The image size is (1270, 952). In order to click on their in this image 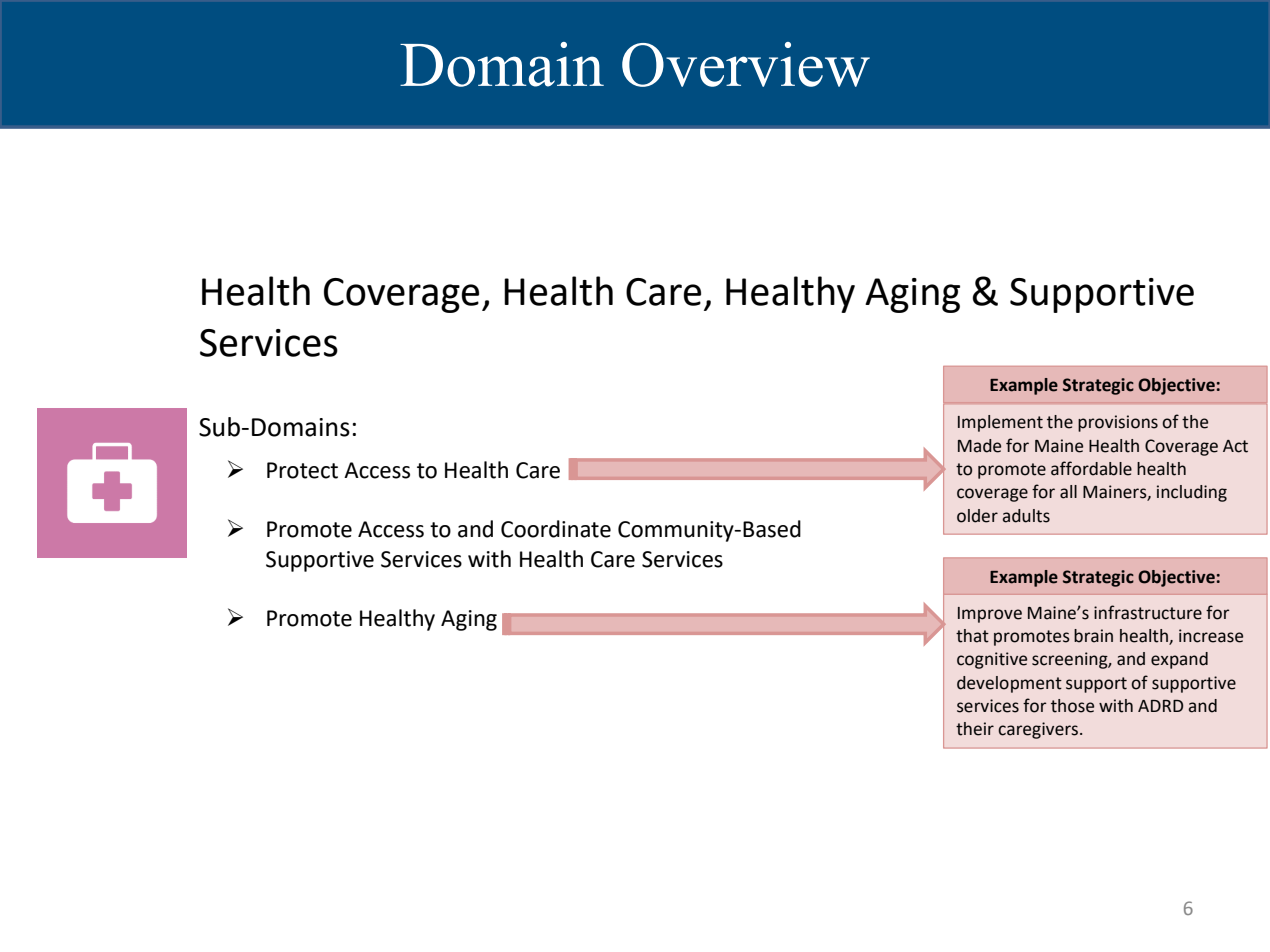, I will do `click(975, 729)`.
